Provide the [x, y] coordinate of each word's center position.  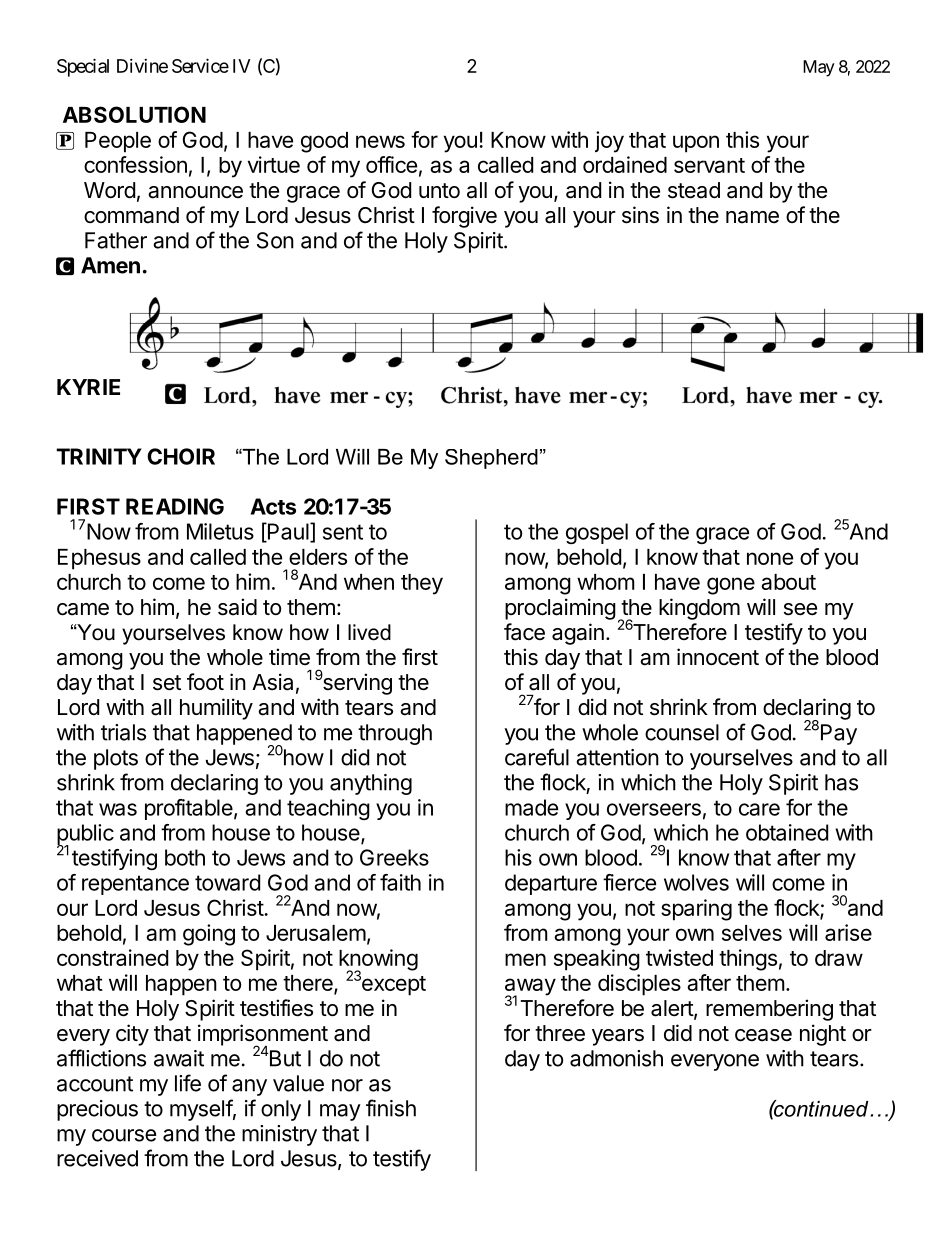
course [124, 1135]
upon [696, 144]
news [380, 141]
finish [391, 1108]
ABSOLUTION [134, 114]
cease [763, 1035]
